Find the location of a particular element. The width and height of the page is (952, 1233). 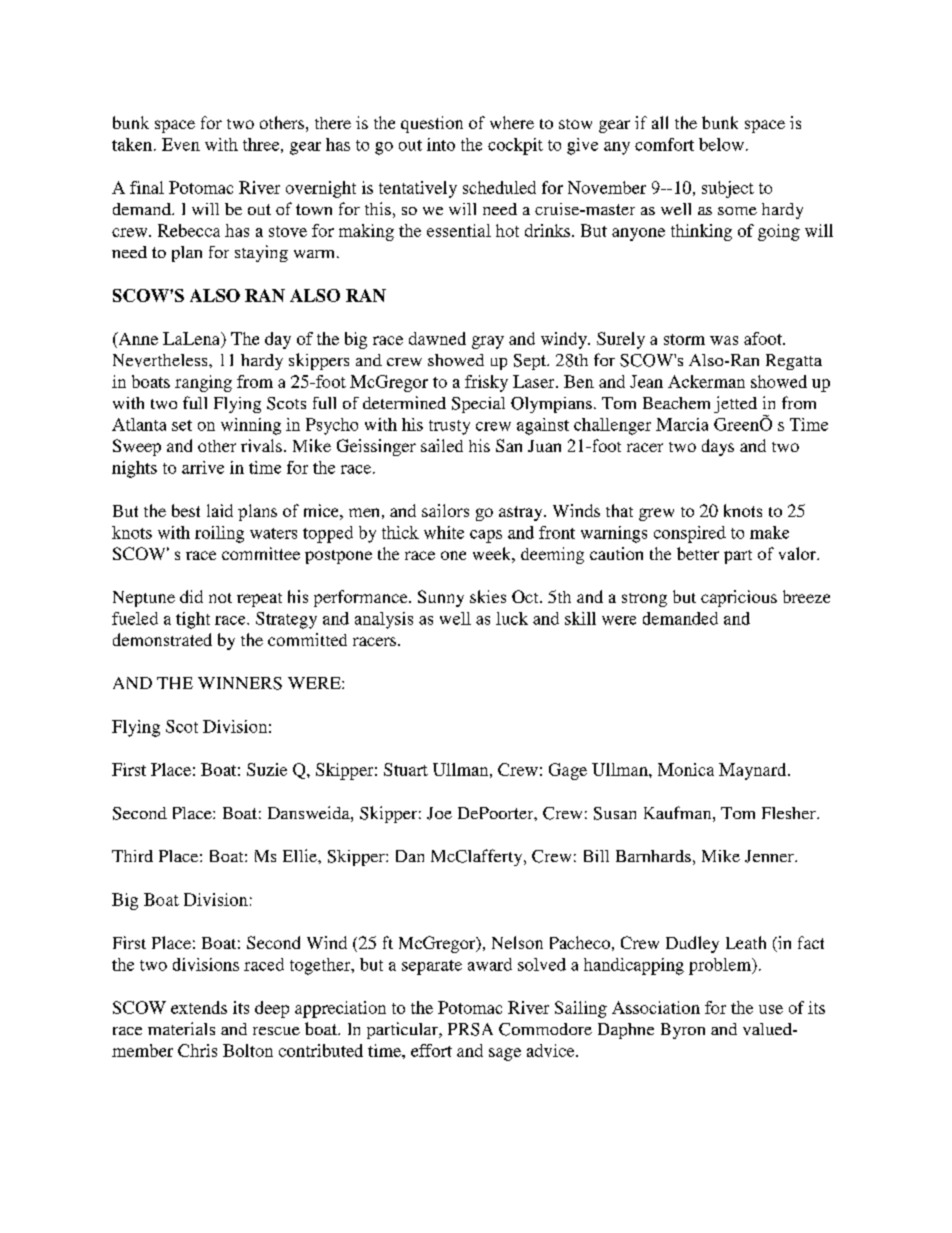

Maynard is located at coordinates (754, 771).
